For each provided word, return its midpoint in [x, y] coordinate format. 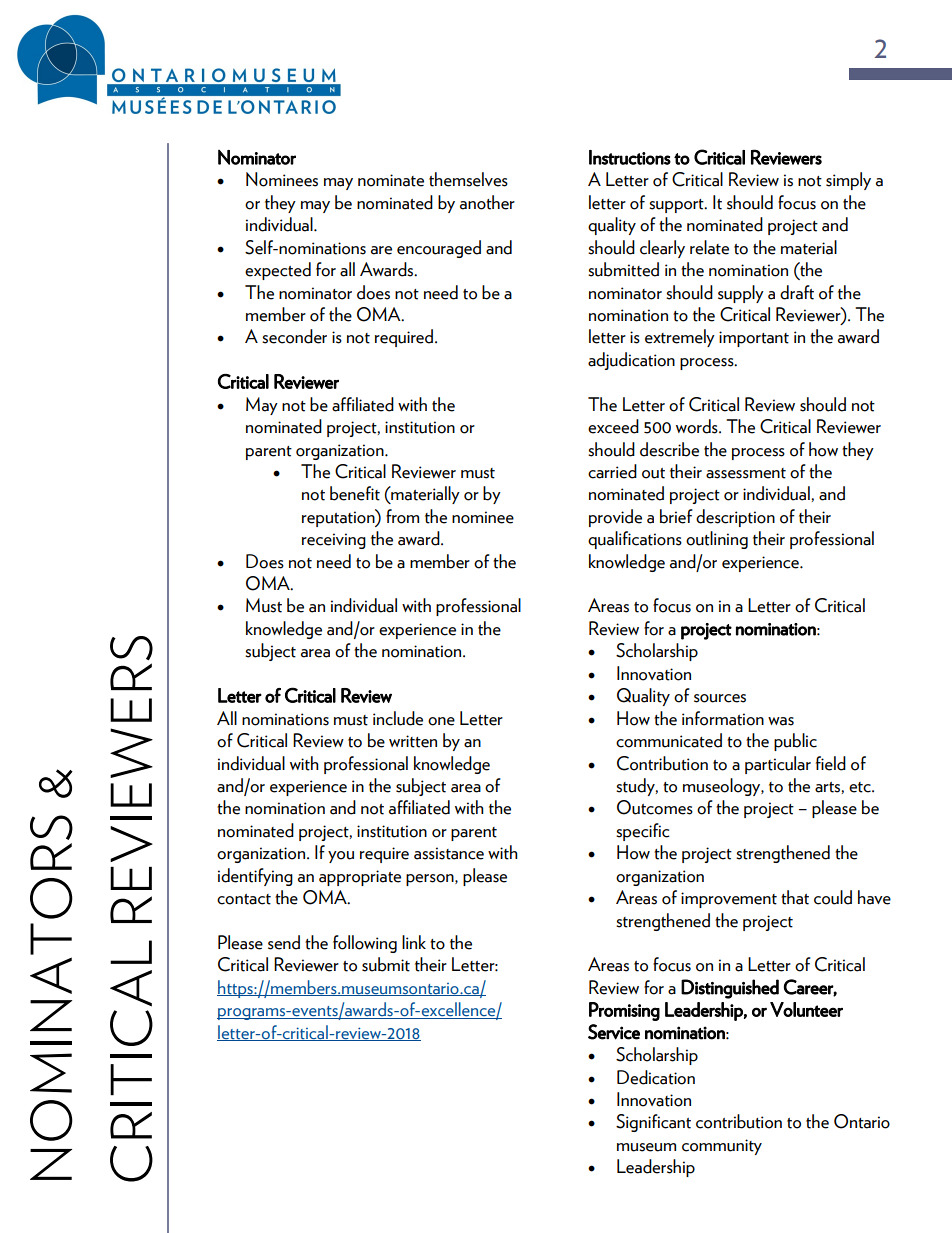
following [365, 944]
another [487, 202]
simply [848, 181]
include [398, 718]
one [441, 721]
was [781, 721]
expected [278, 271]
